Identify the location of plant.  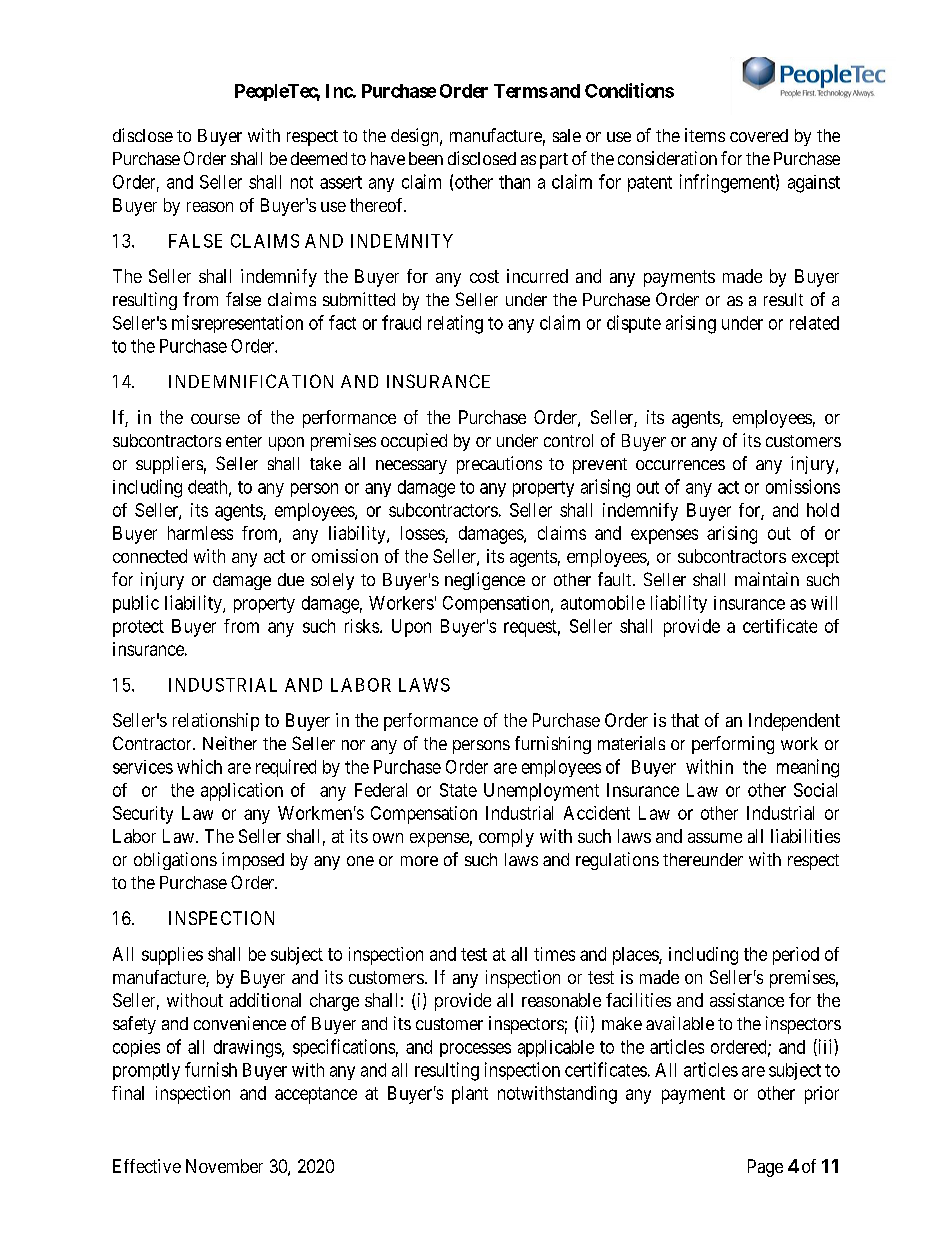
(470, 1095).
